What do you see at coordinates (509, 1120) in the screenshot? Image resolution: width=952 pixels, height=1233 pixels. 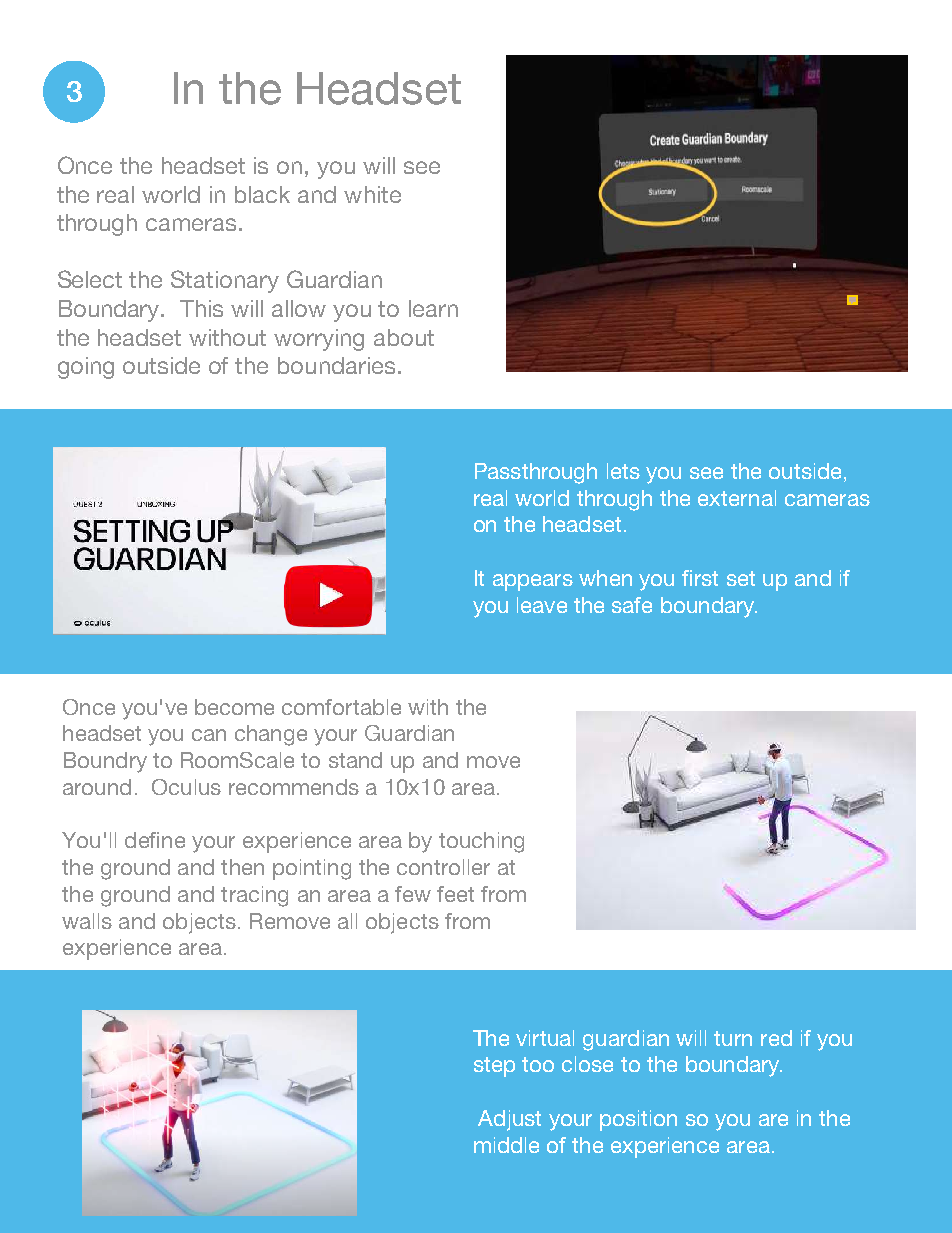 I see `Adjust` at bounding box center [509, 1120].
